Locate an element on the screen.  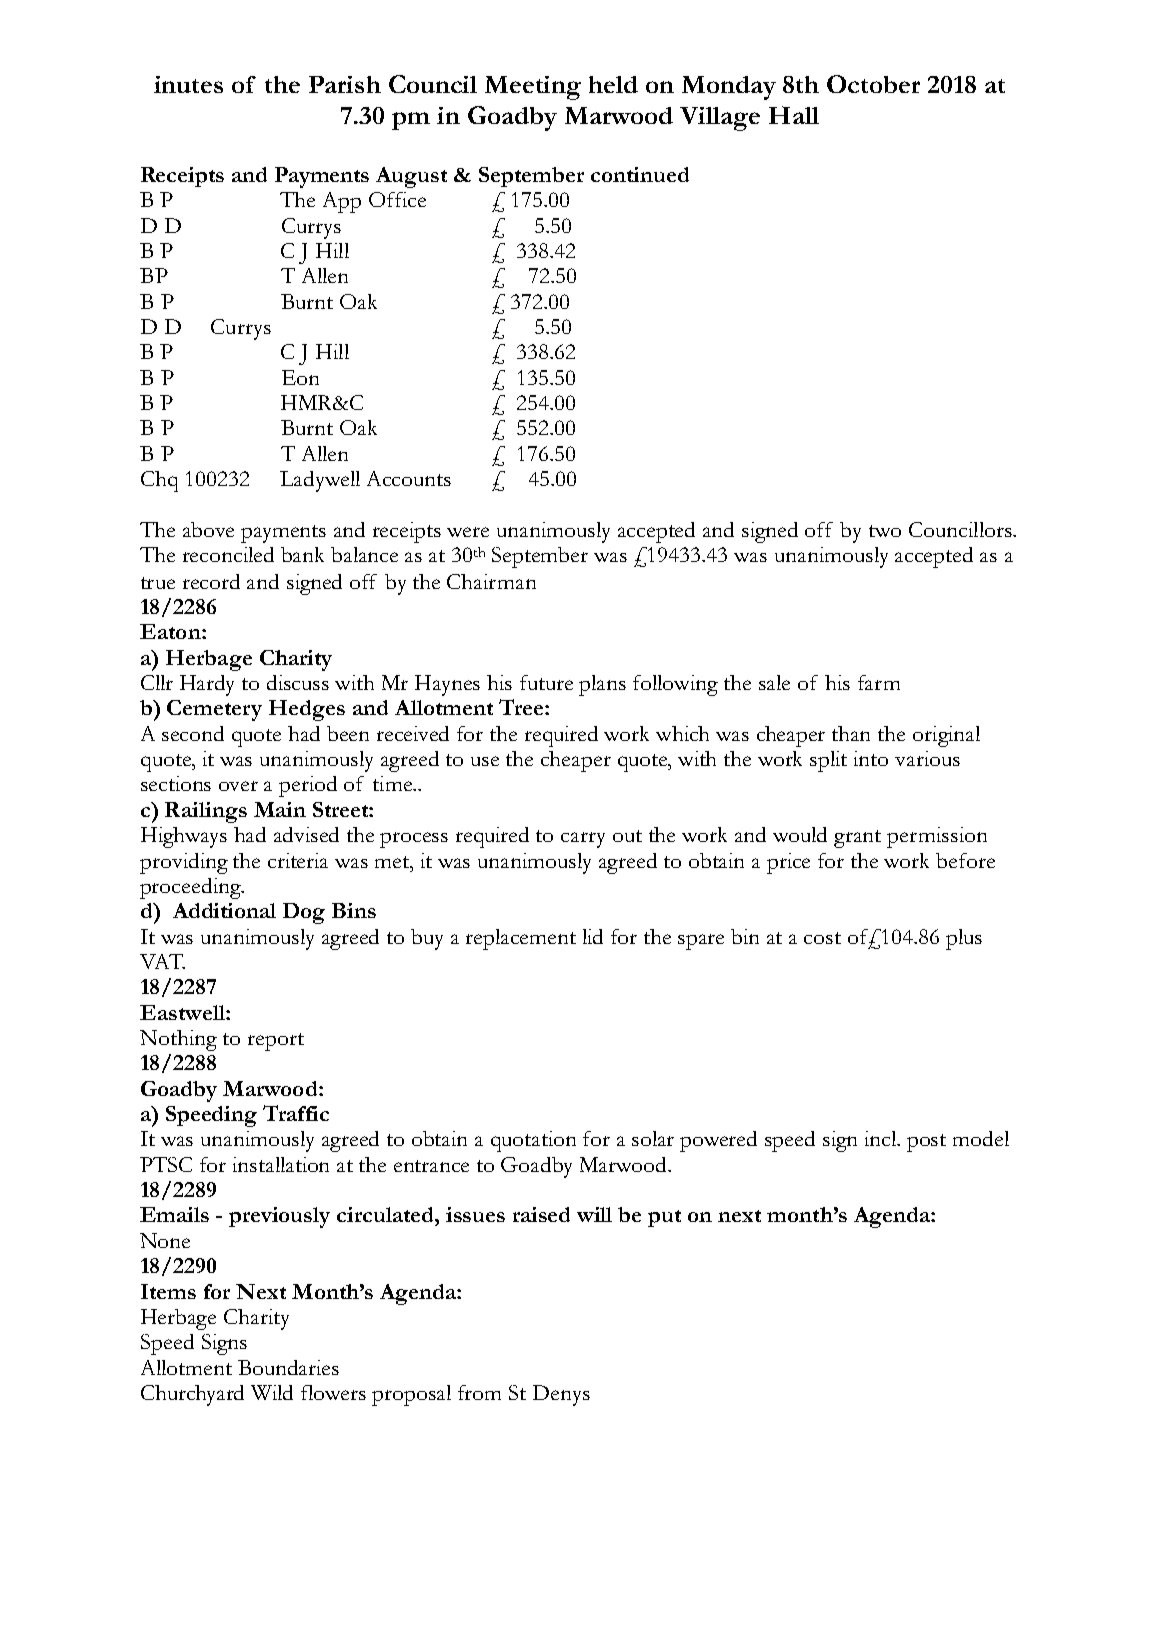
Boundaries is located at coordinates (288, 1367).
